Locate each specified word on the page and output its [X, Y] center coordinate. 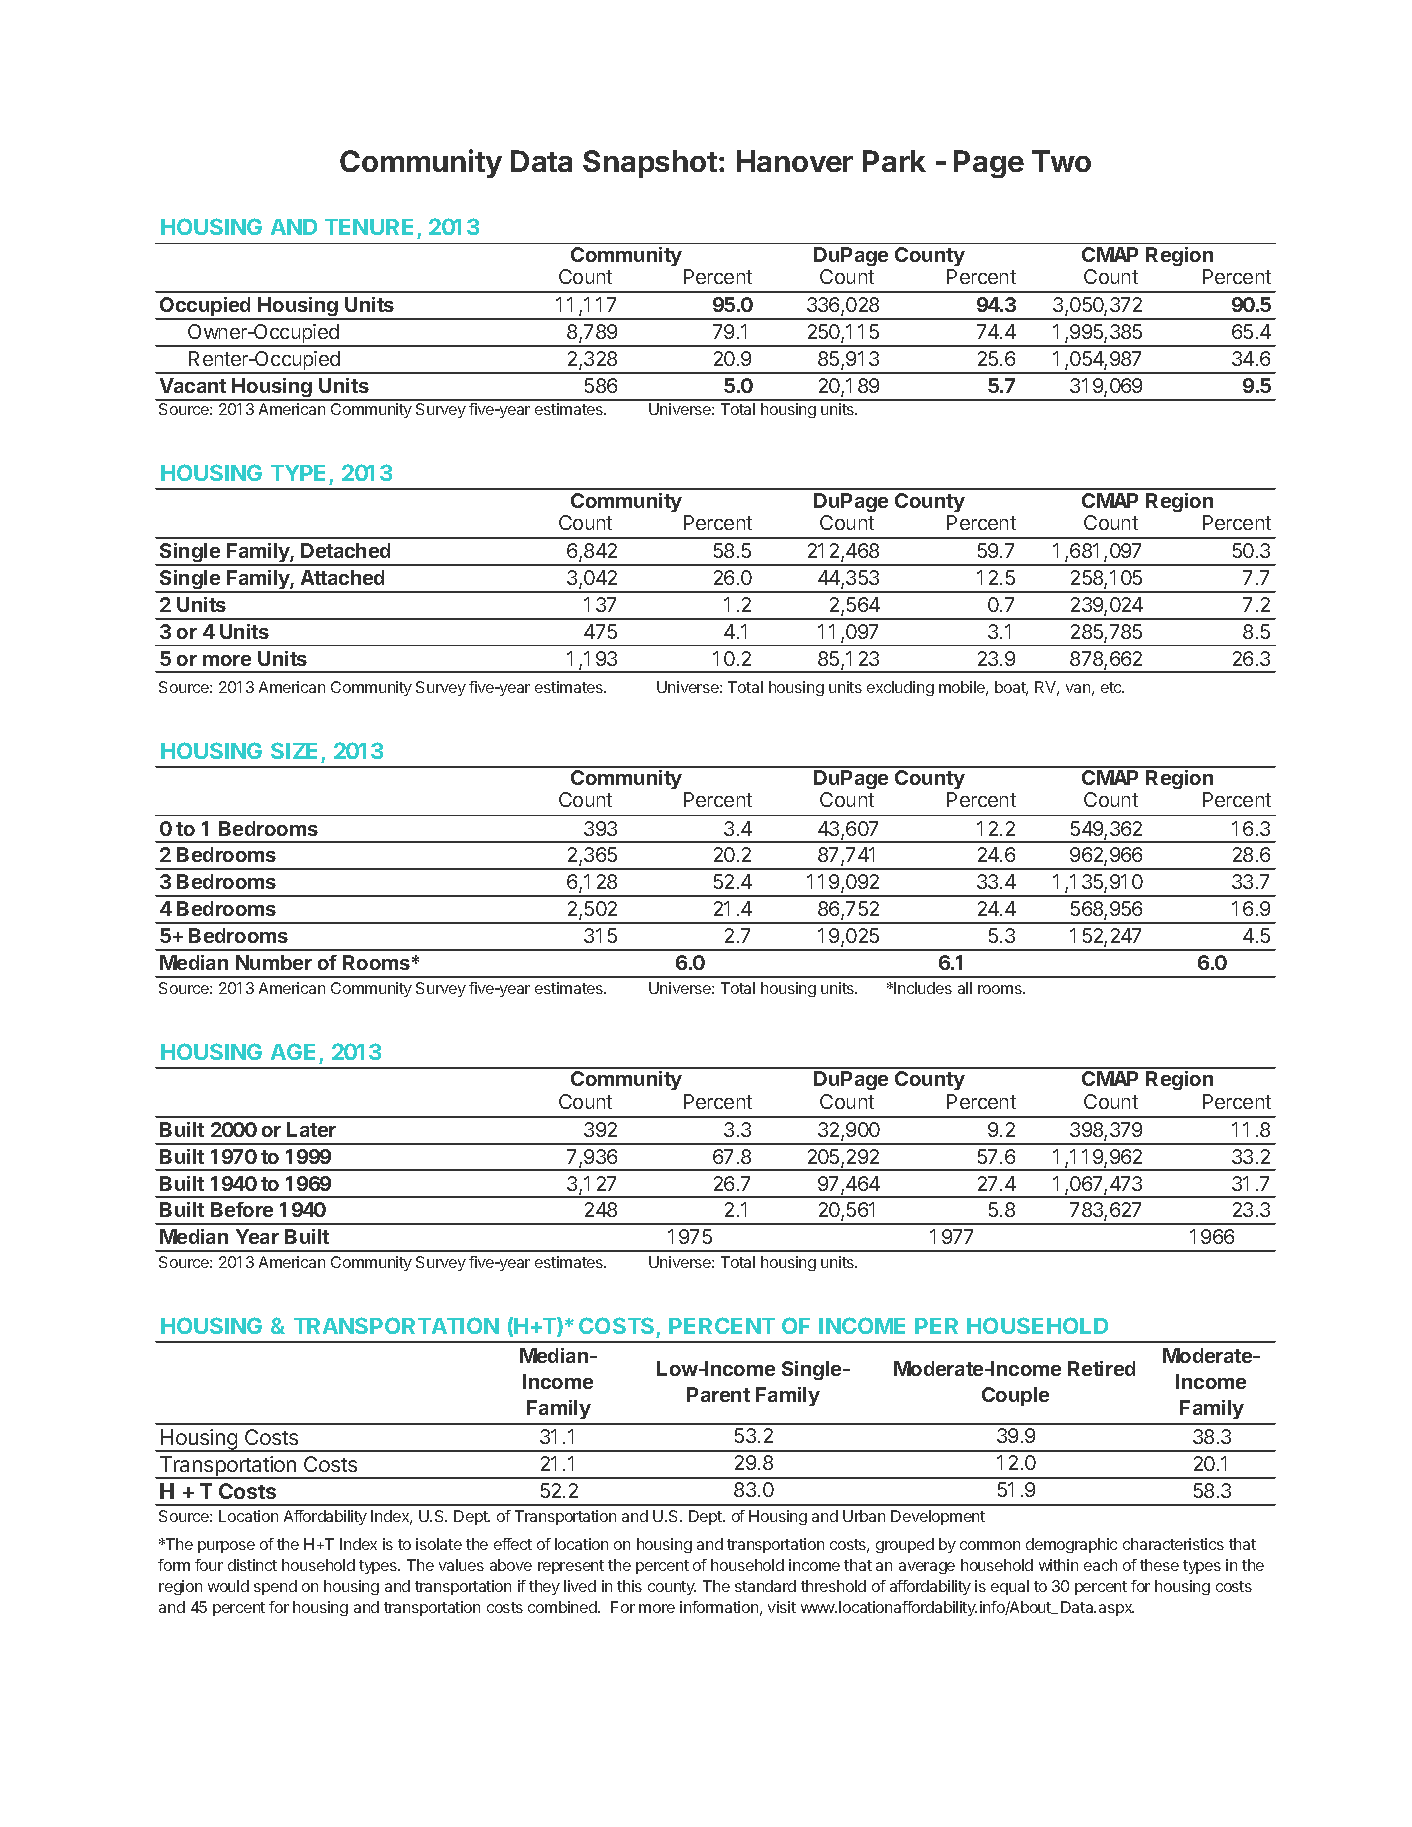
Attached [342, 577]
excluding [900, 688]
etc [1112, 687]
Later [311, 1129]
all [965, 988]
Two [1061, 161]
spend [275, 1587]
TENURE [371, 229]
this [629, 1586]
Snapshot [650, 164]
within [1058, 1565]
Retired [1101, 1368]
